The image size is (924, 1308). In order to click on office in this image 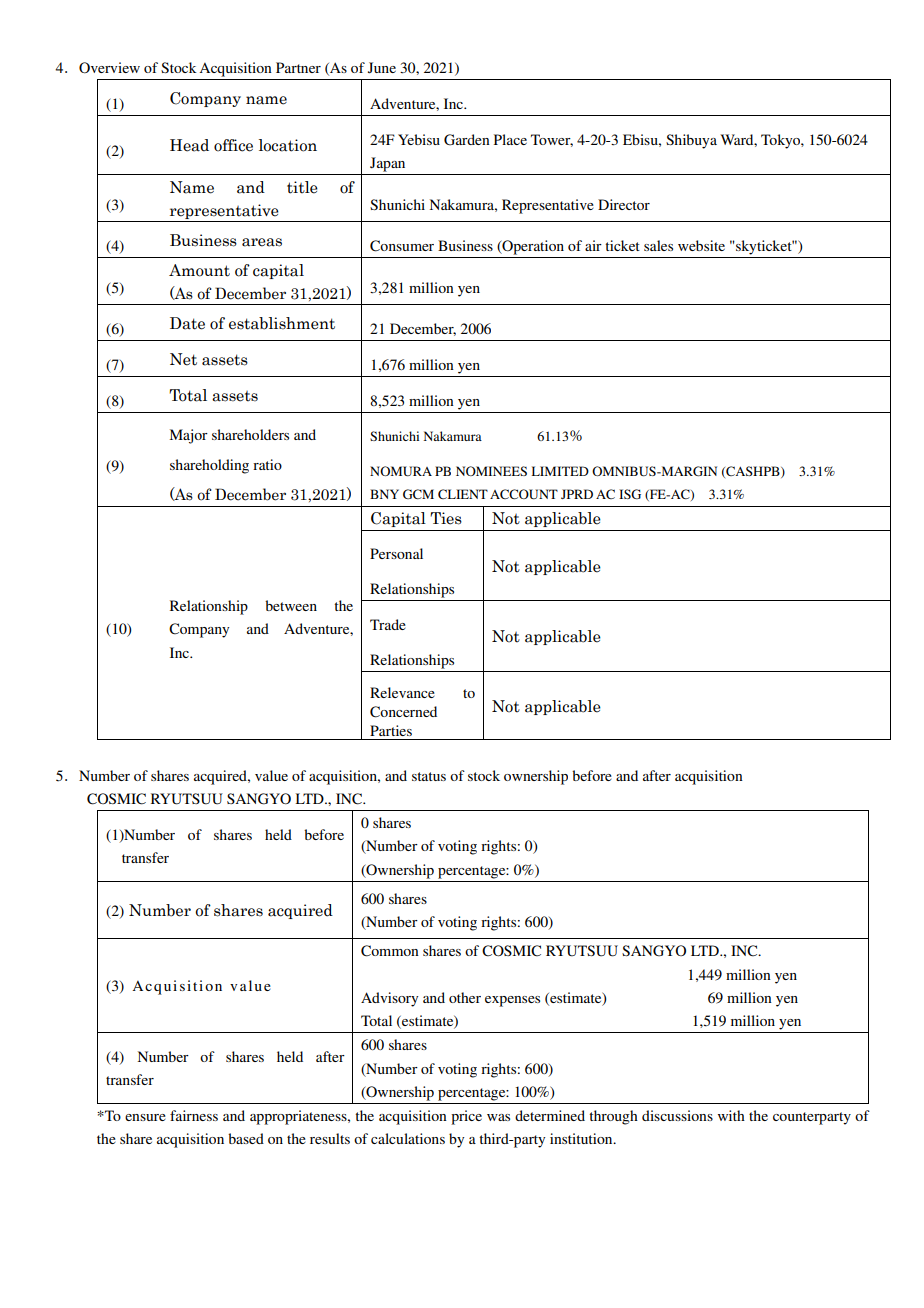, I will do `click(233, 145)`.
